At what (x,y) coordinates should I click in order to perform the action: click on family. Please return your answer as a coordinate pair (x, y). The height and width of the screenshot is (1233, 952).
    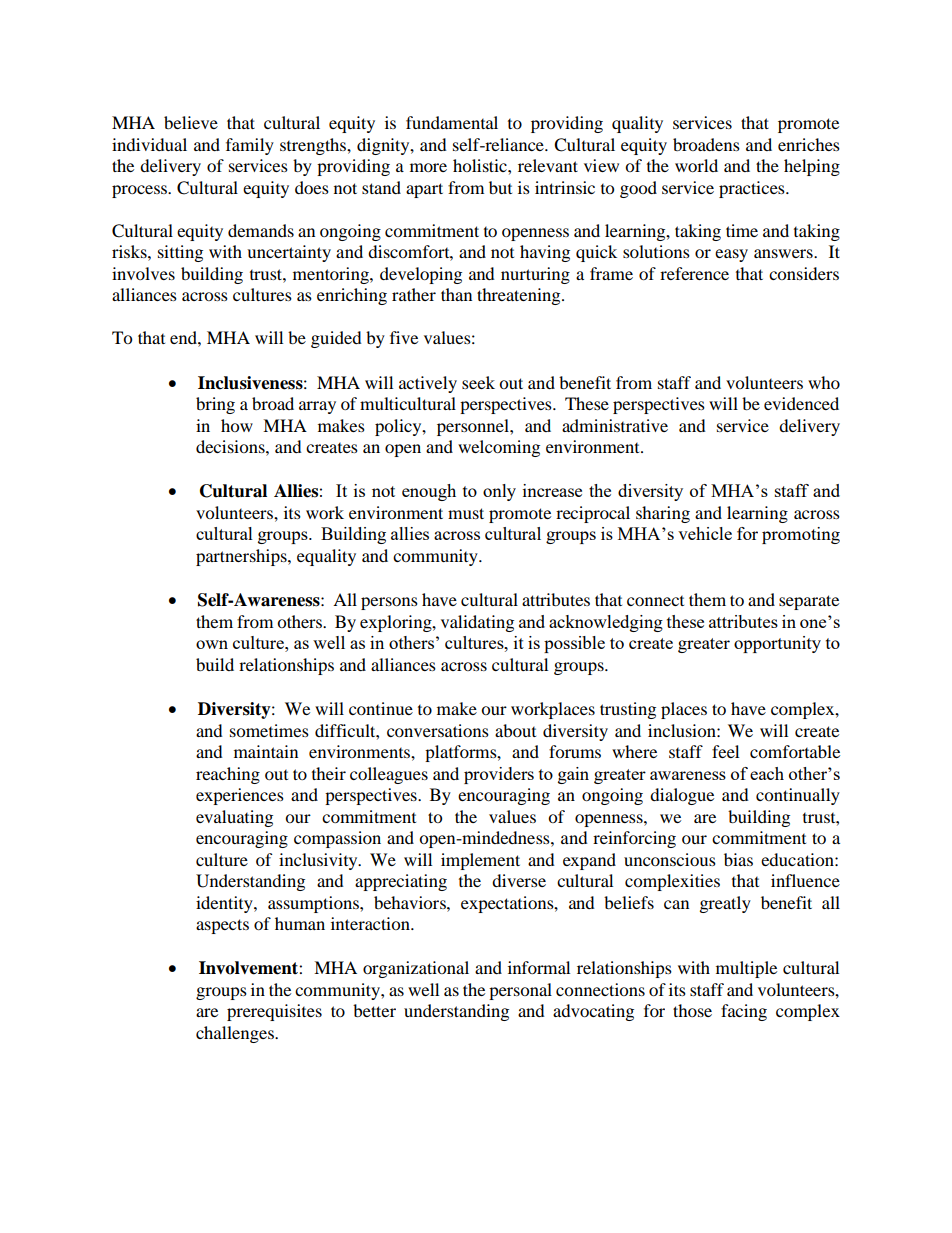
    Looking at the image, I should click on (250, 146).
